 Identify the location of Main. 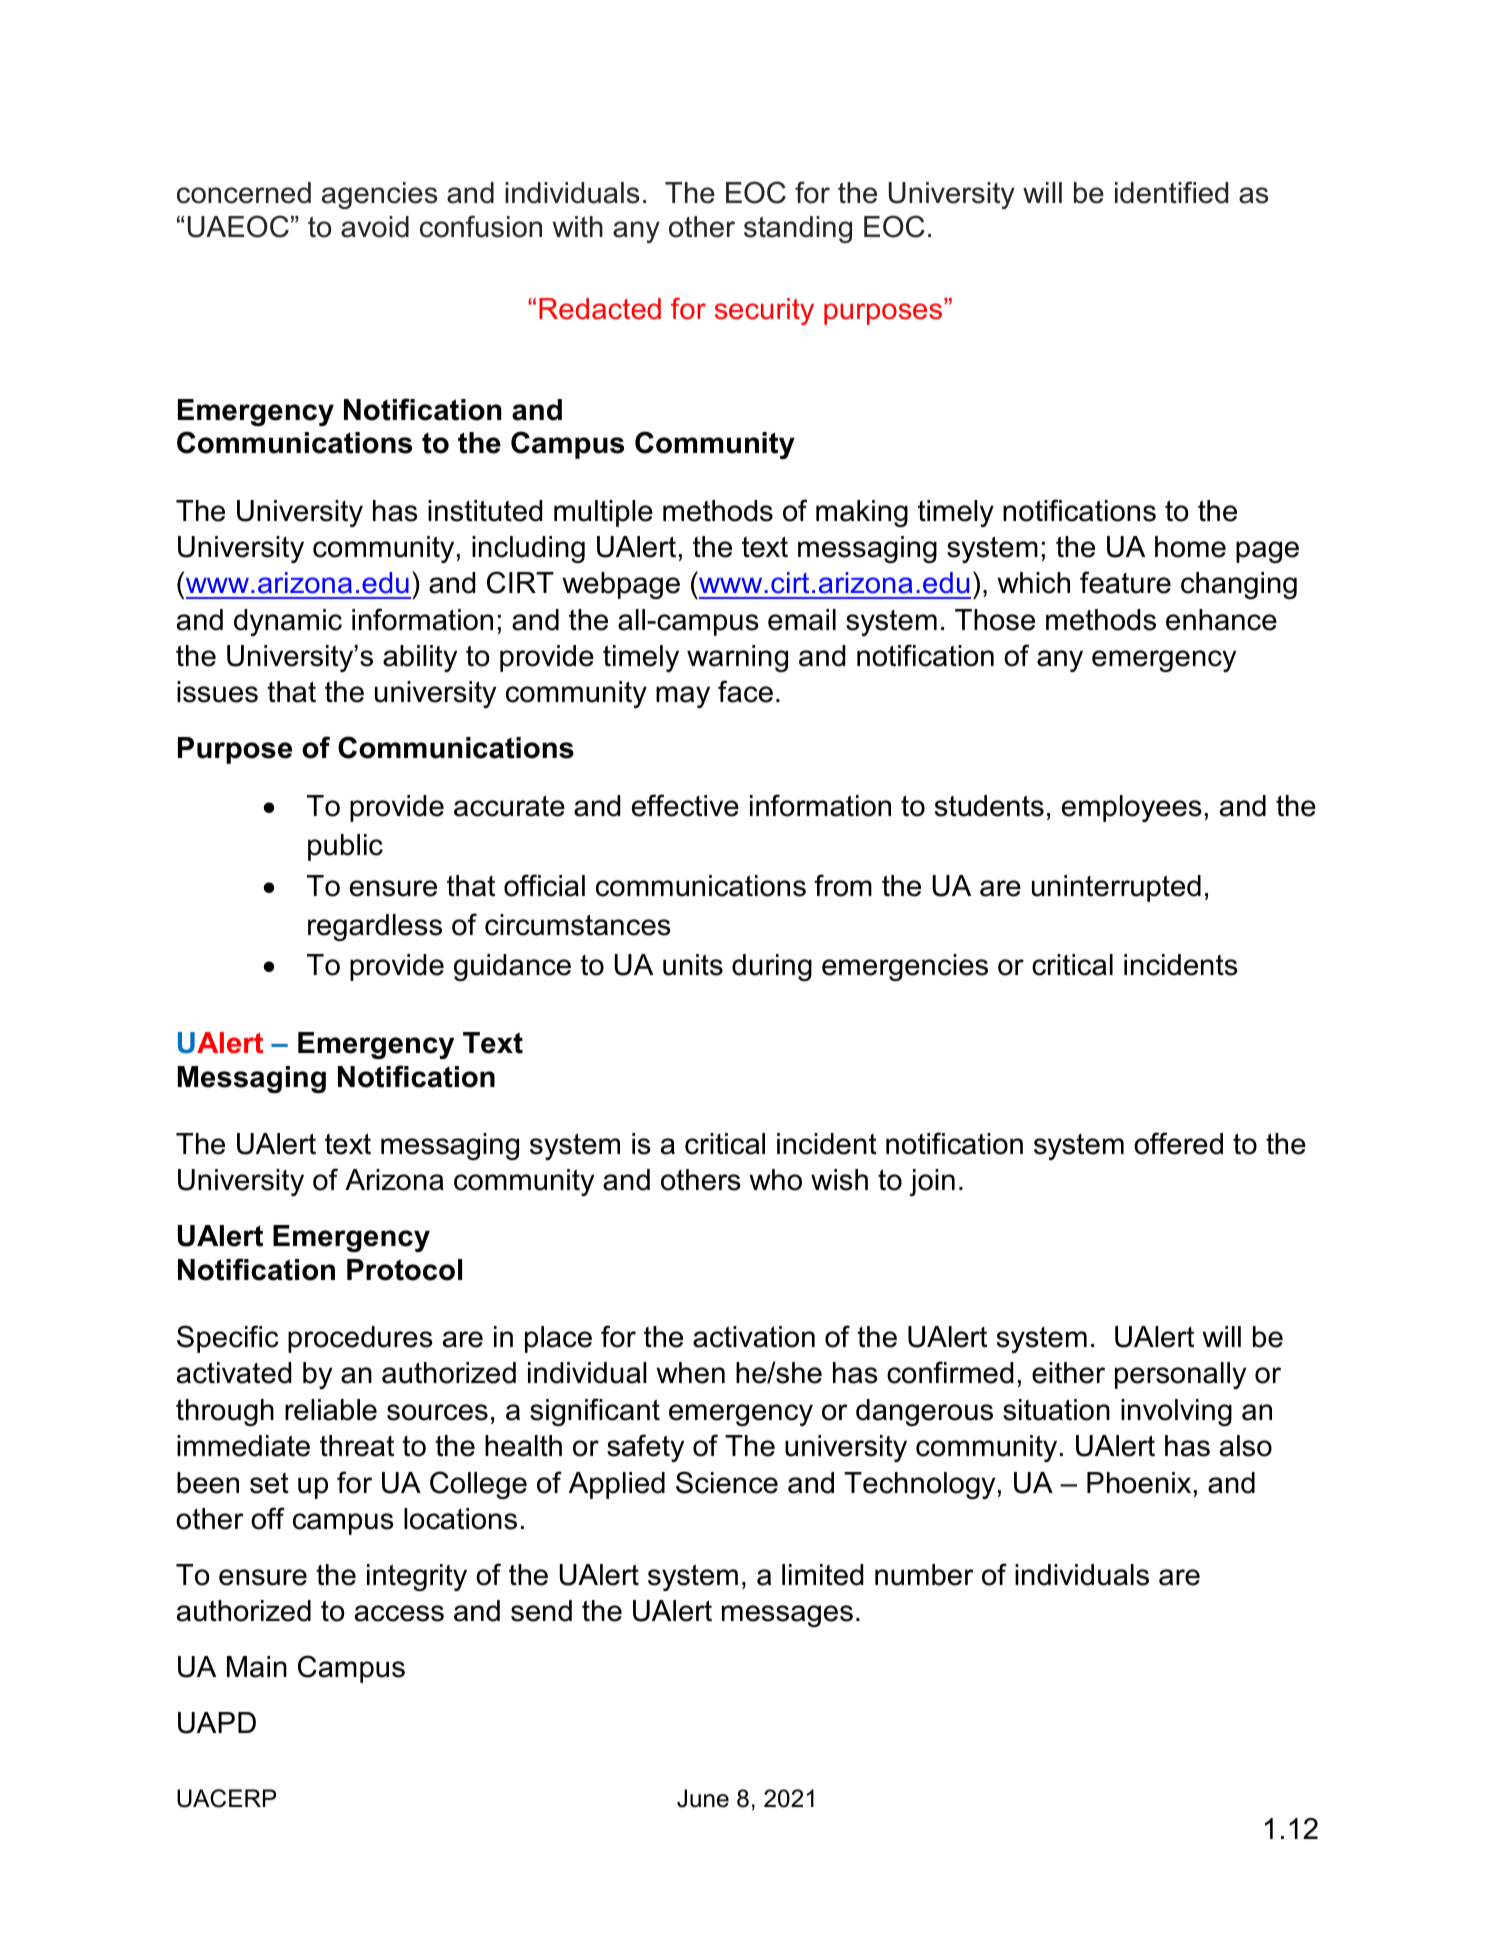
(257, 1667).
